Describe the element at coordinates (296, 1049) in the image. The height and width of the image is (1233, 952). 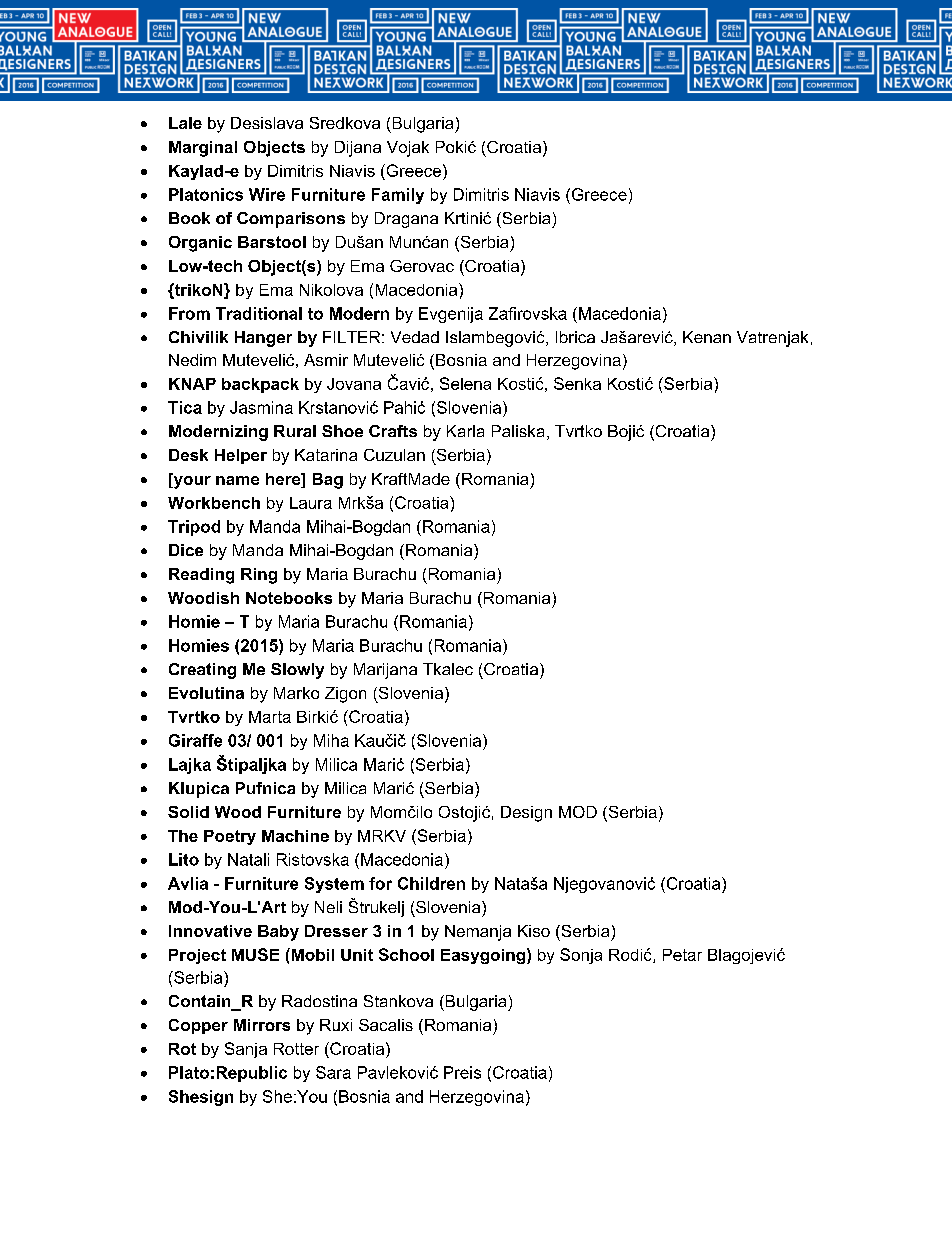
I see `Rotter` at that location.
